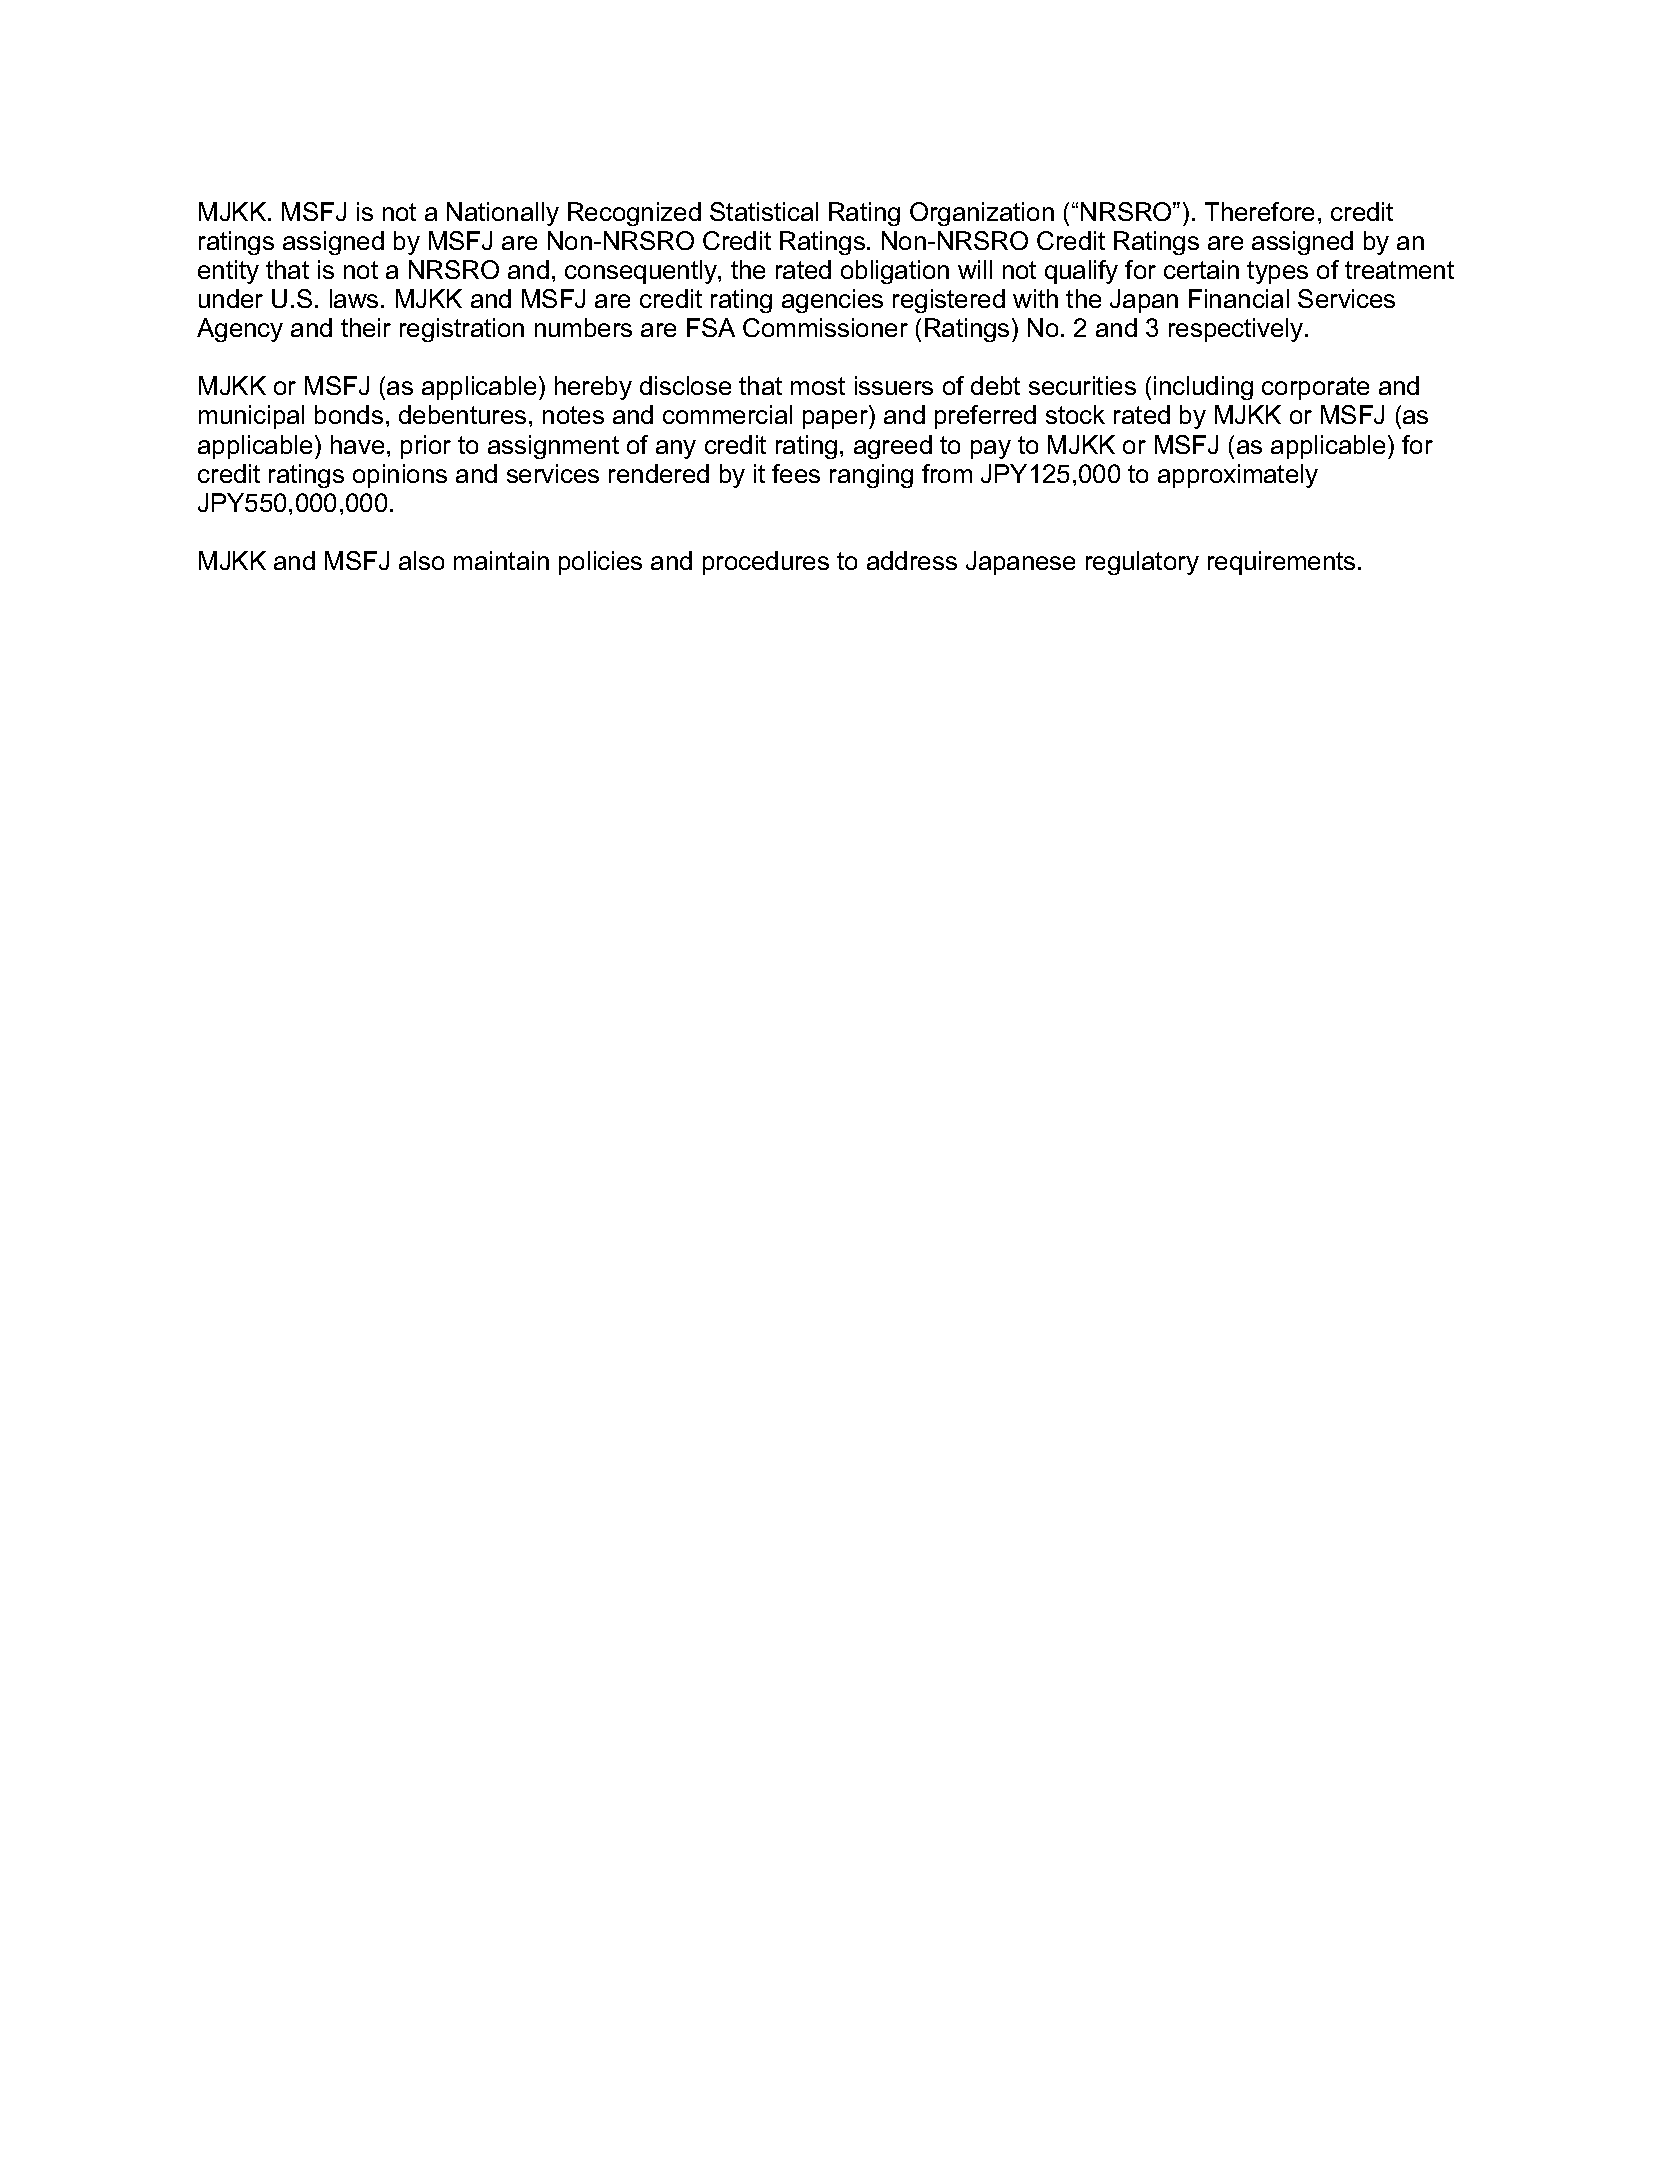 Image resolution: width=1679 pixels, height=2173 pixels. I want to click on Statistical, so click(764, 211).
